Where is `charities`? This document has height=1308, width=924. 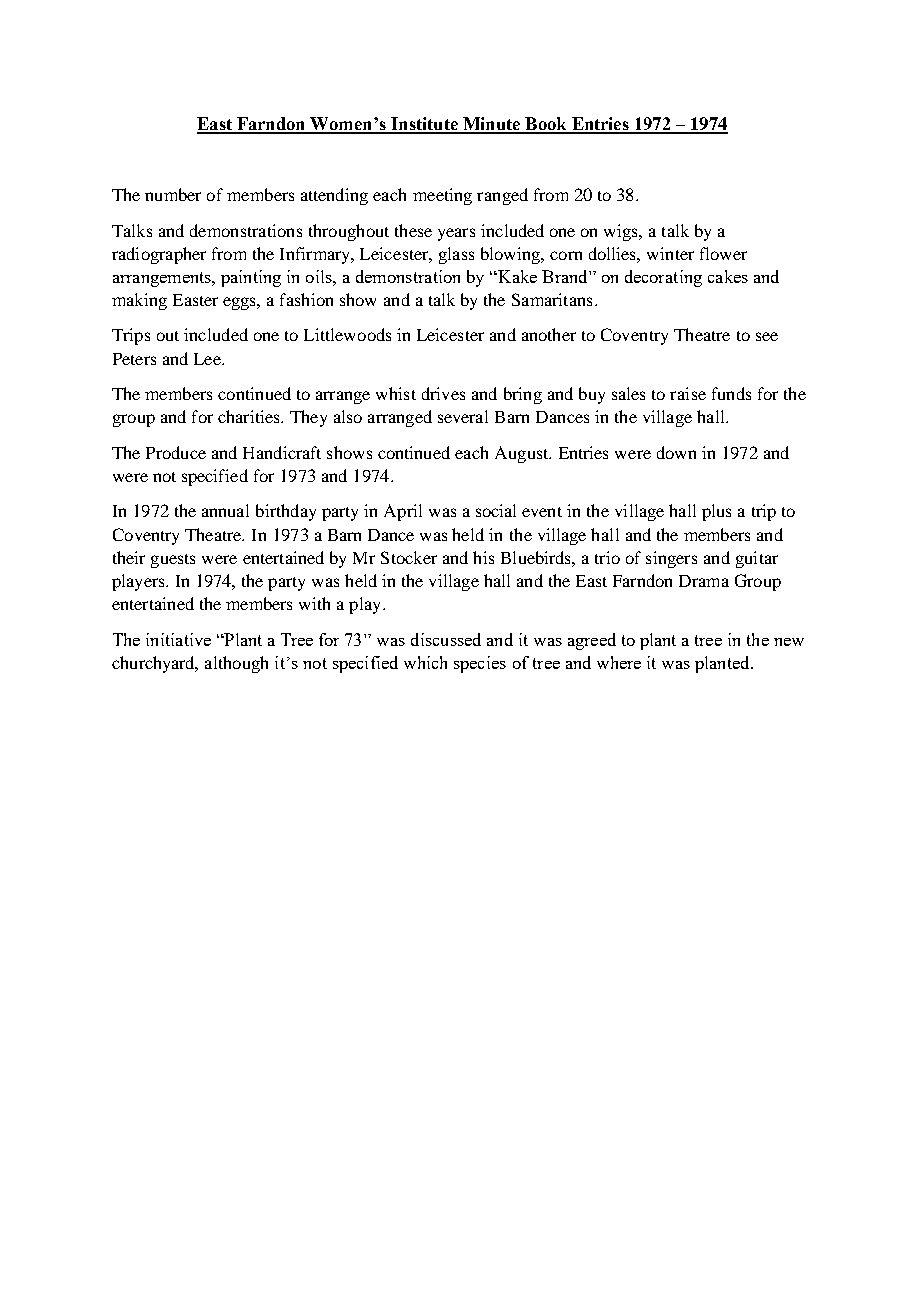
charities is located at coordinates (250, 416).
